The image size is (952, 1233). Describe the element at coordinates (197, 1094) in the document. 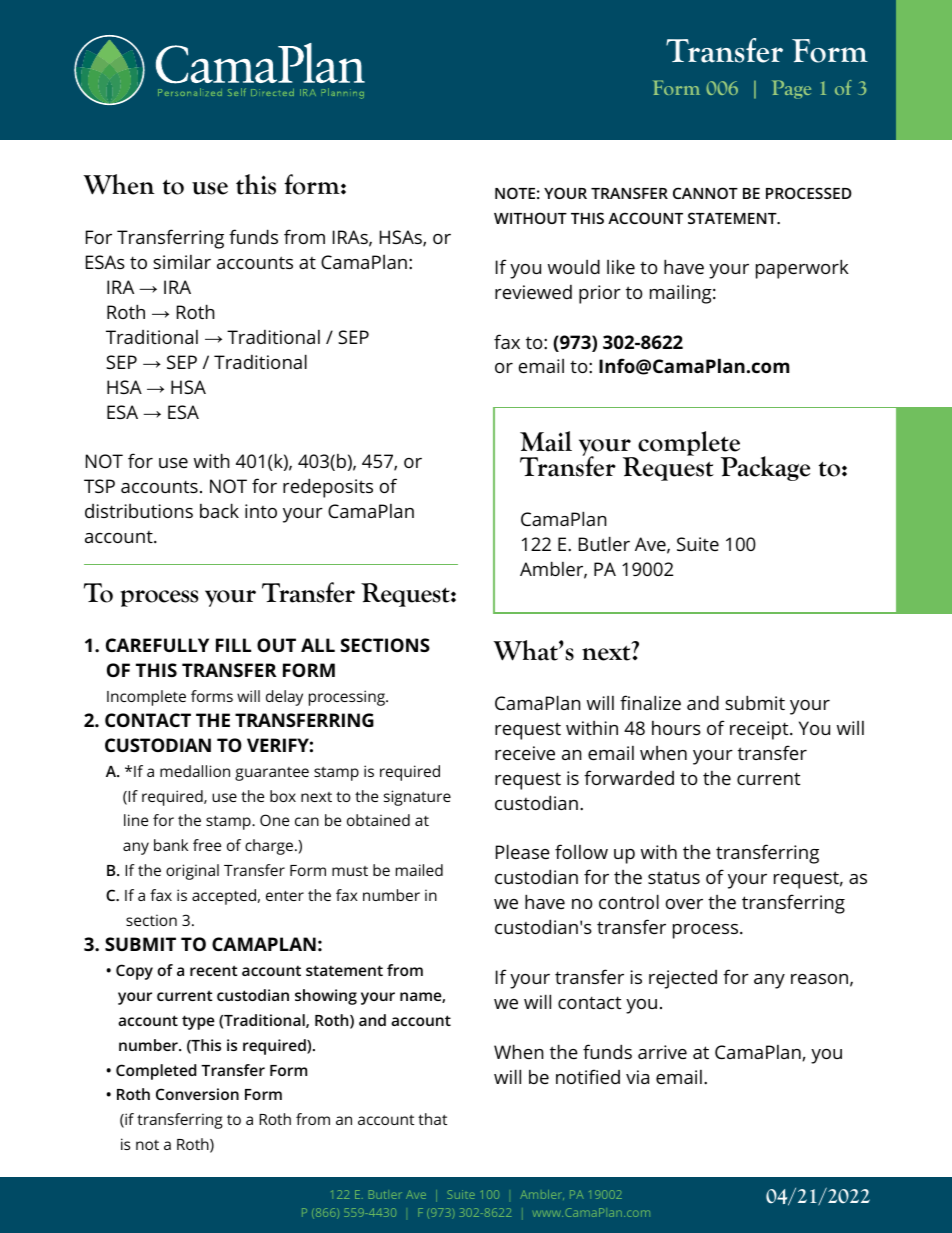

I see `Conversion` at that location.
